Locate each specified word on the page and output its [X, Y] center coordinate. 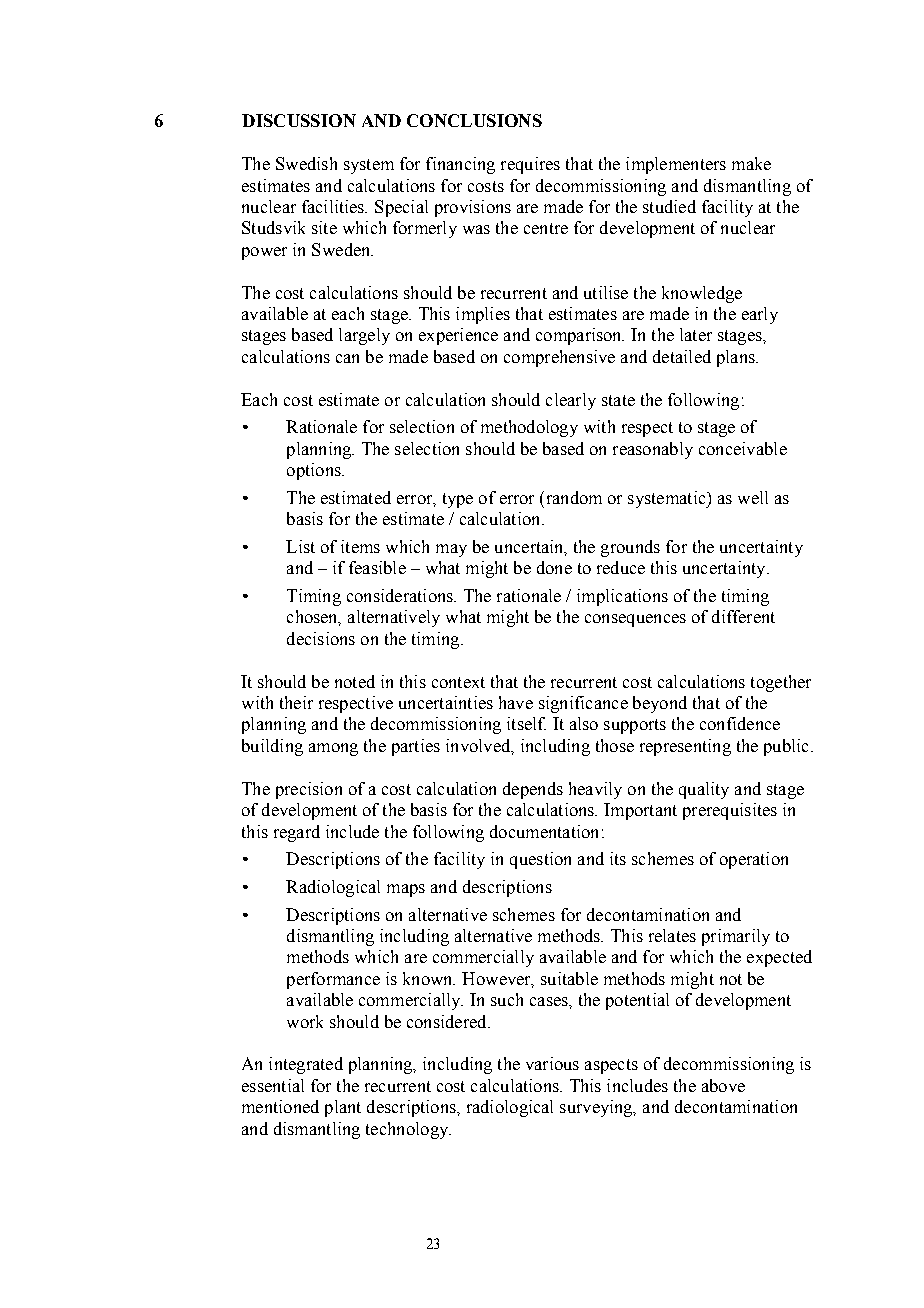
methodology [529, 428]
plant [343, 1108]
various [552, 1063]
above [723, 1085]
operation [754, 860]
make [751, 163]
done [554, 567]
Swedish [306, 163]
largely [364, 336]
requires [530, 165]
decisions [321, 638]
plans [737, 358]
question [540, 860]
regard [297, 833]
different [743, 616]
